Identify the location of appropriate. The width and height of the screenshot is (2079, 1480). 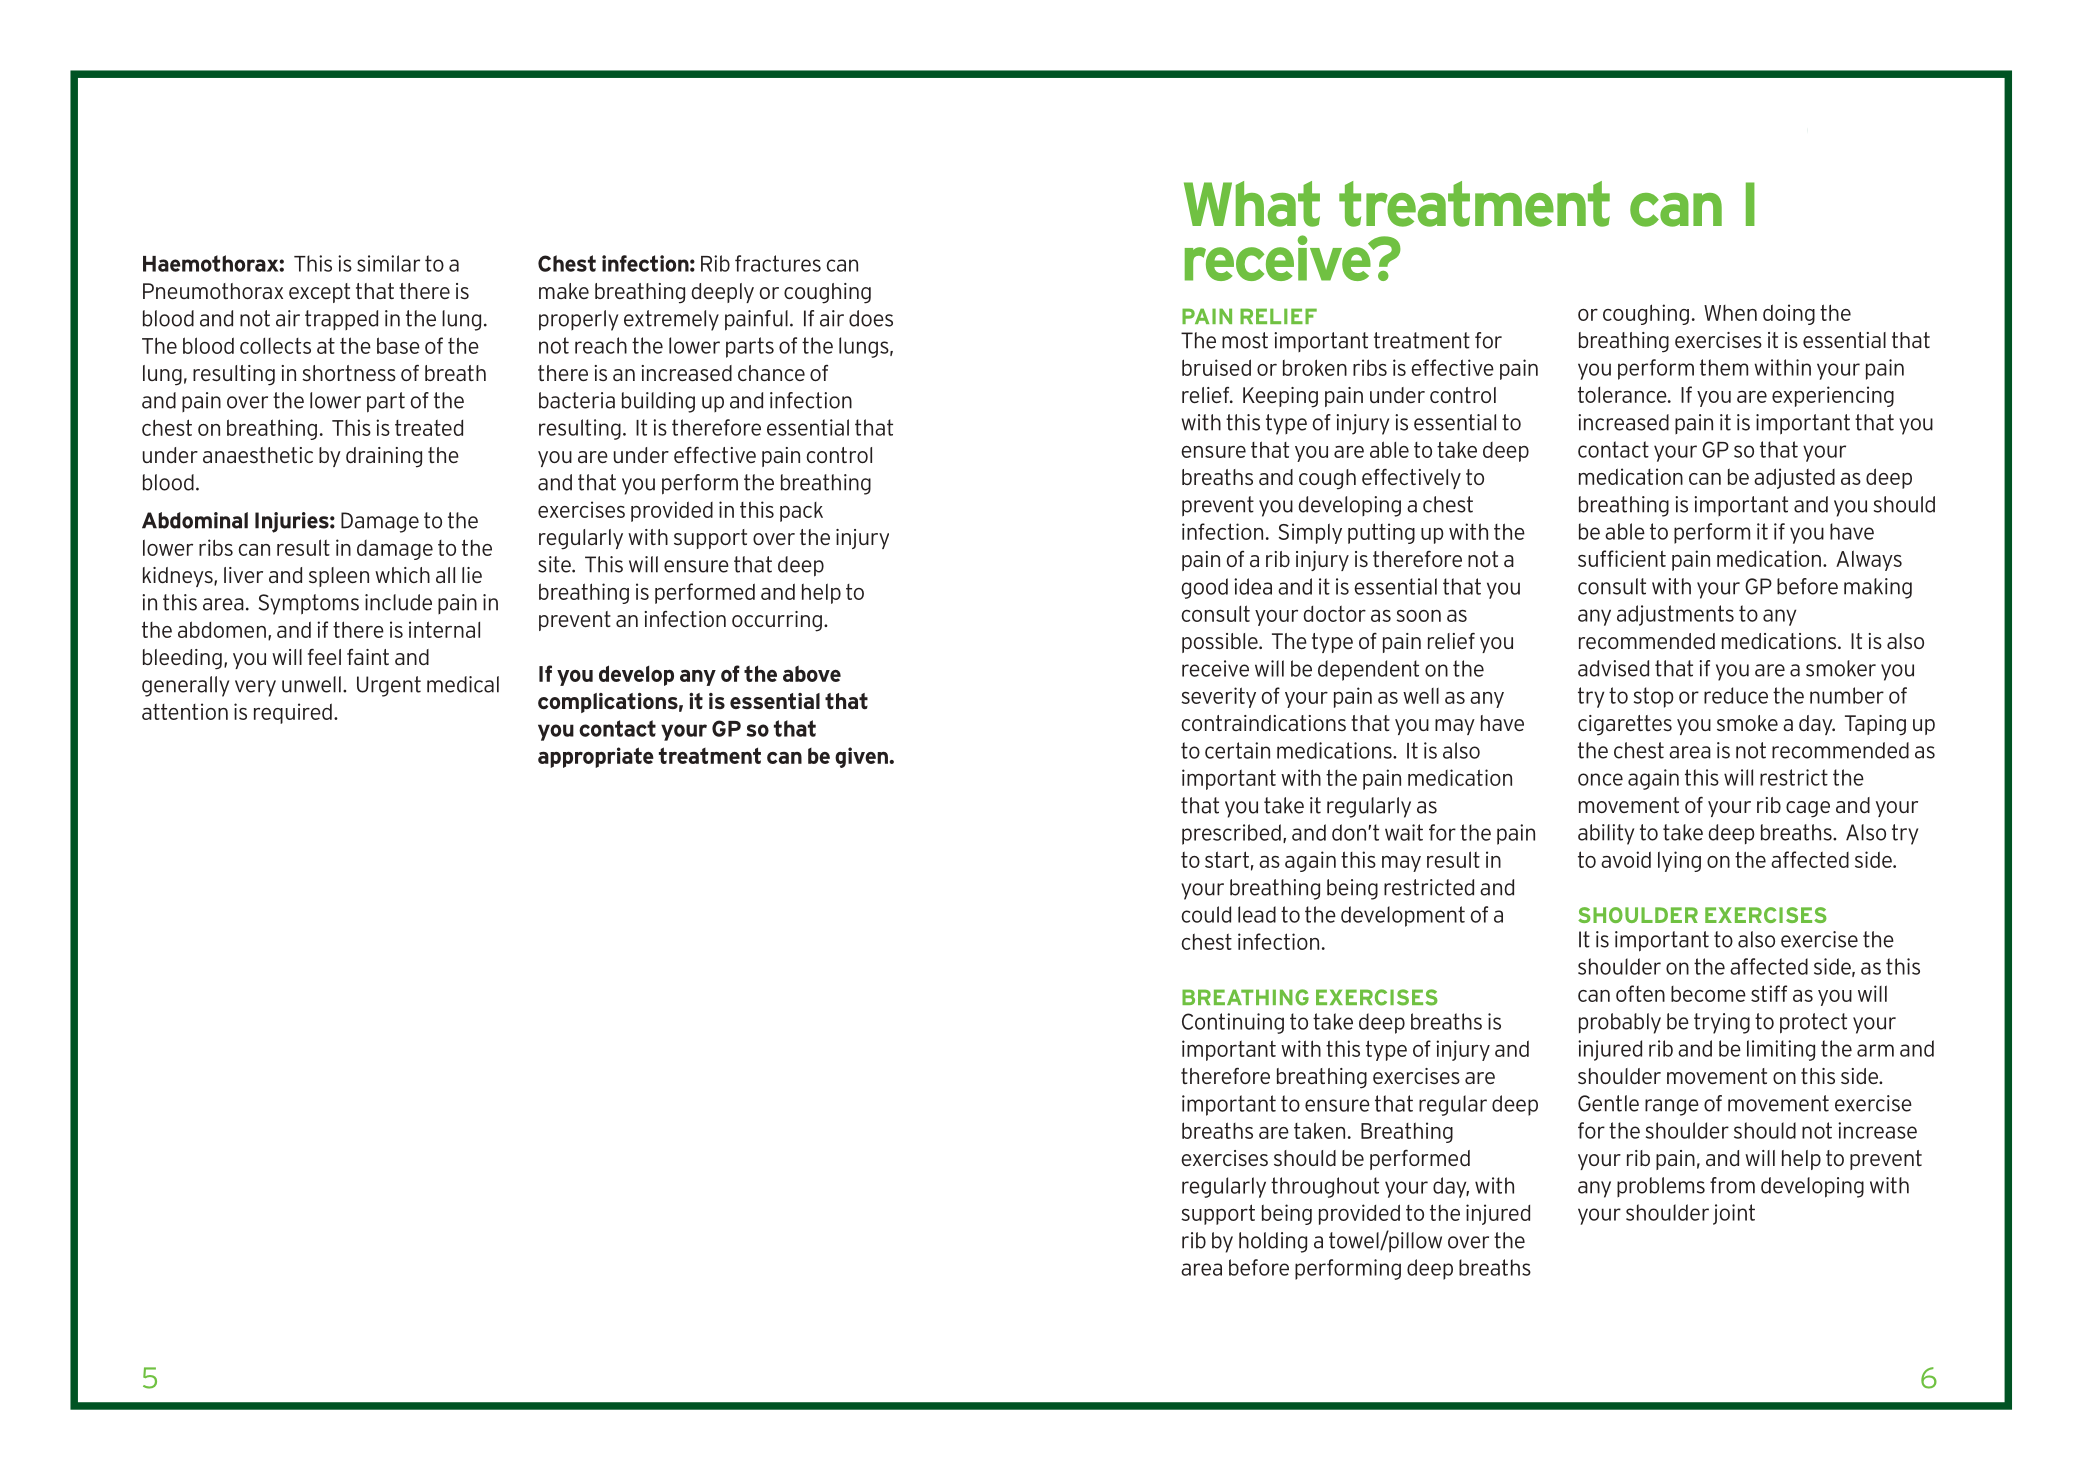
(596, 757).
